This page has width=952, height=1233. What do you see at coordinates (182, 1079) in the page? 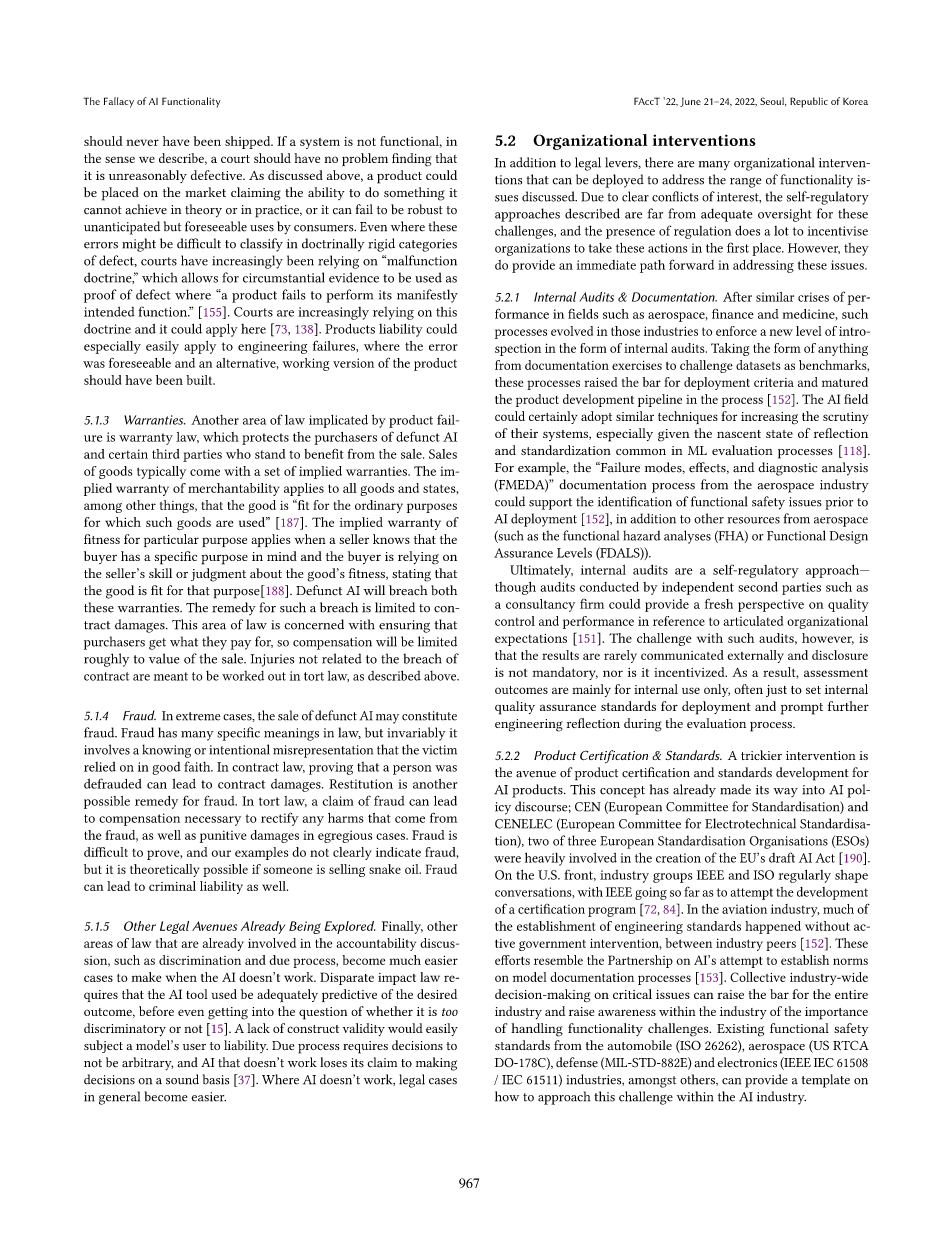
I see `sound` at bounding box center [182, 1079].
